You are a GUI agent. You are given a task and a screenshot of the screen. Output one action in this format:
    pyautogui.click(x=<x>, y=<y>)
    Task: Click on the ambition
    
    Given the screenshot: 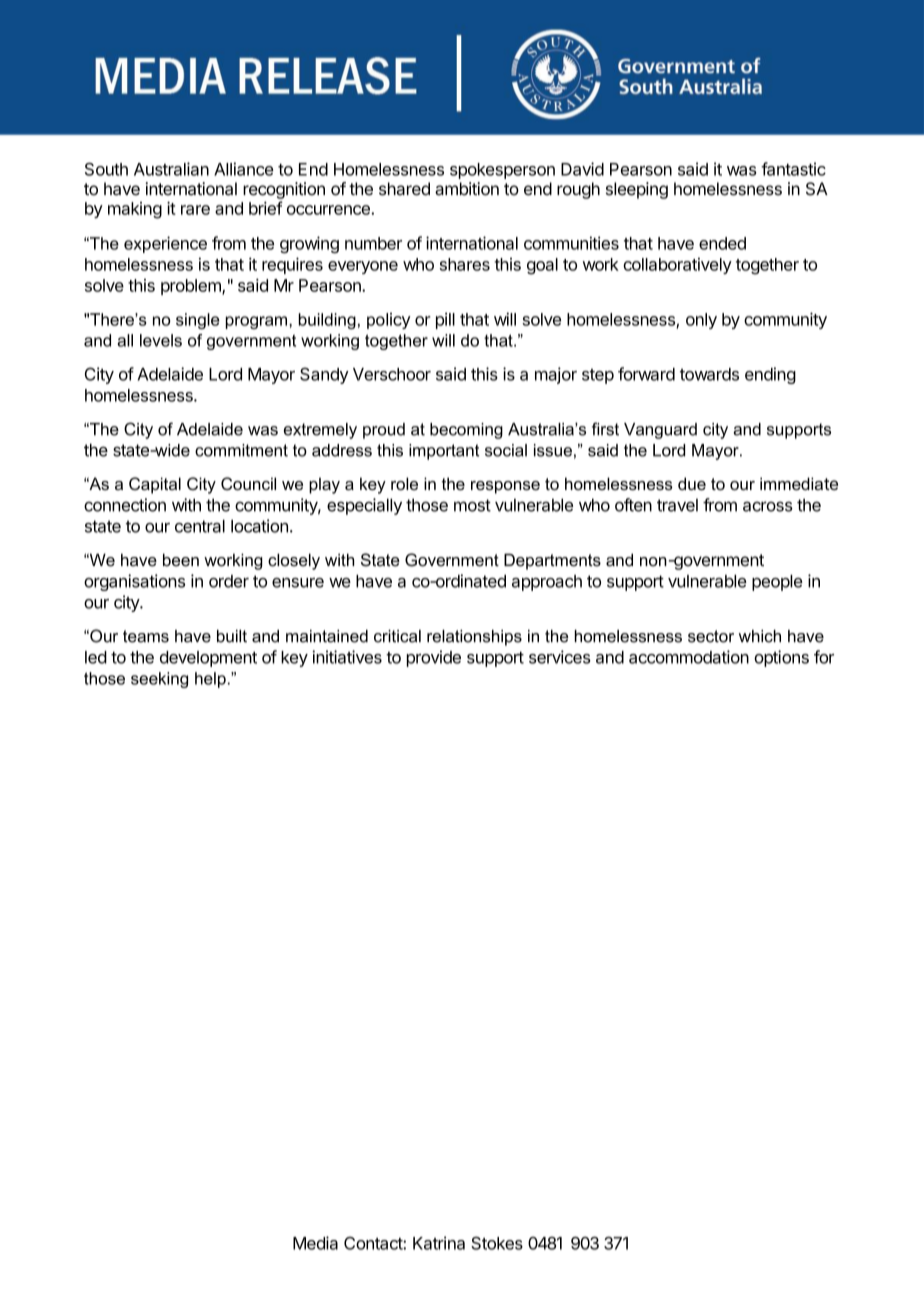 What is the action you would take?
    pyautogui.click(x=467, y=189)
